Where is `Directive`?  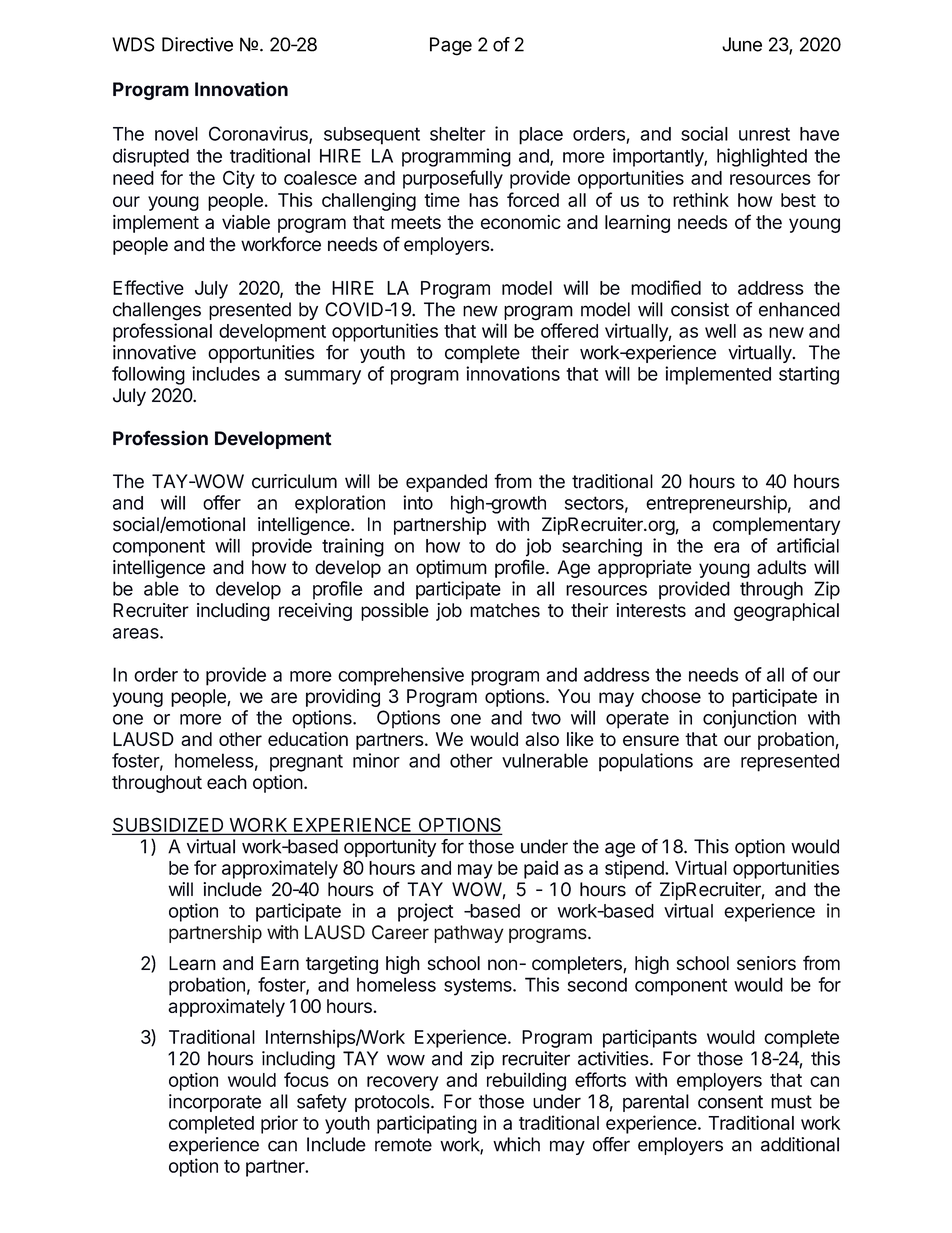
Directive is located at coordinates (197, 44).
